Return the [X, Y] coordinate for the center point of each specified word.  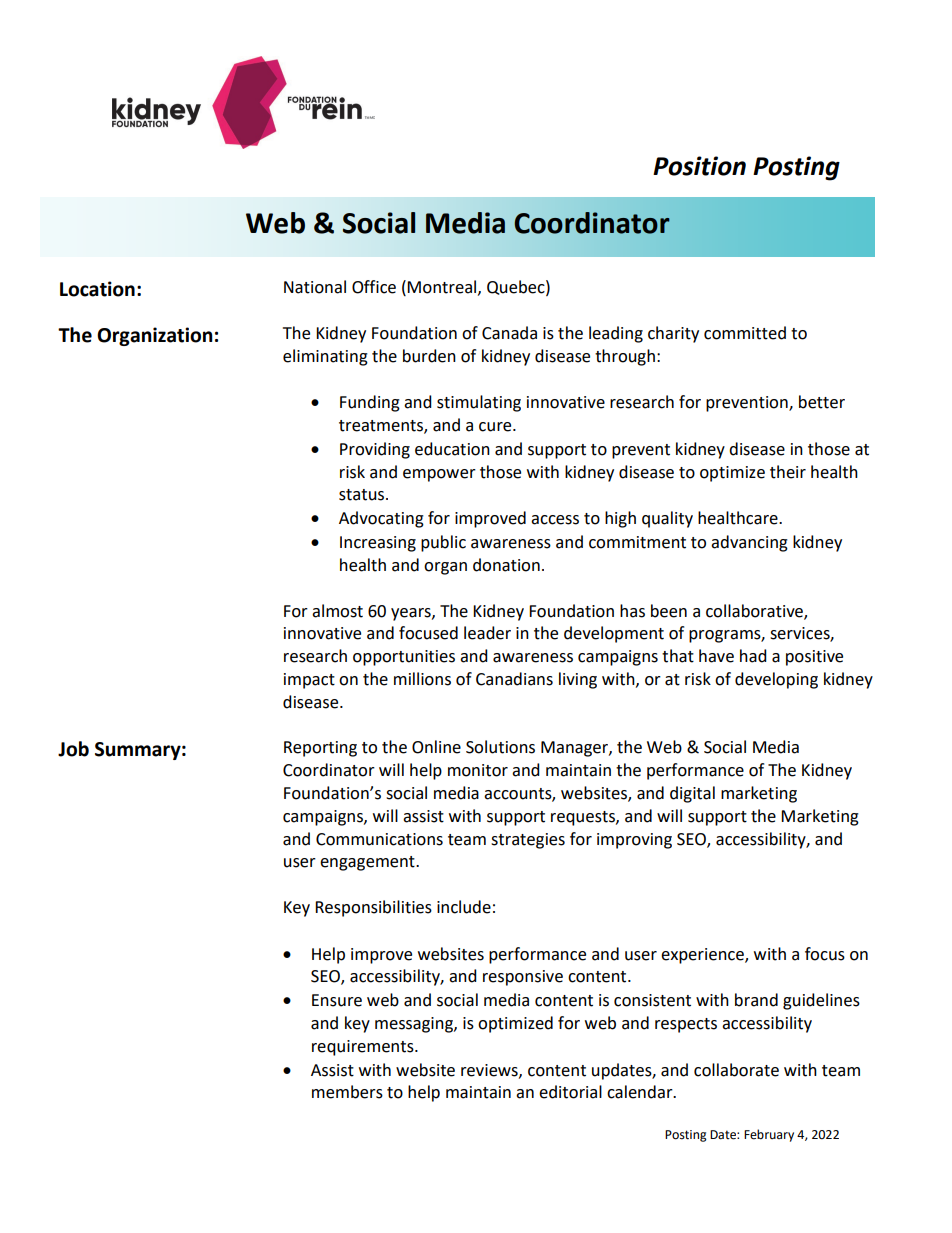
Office [374, 287]
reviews [490, 1071]
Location [97, 289]
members [347, 1092]
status [363, 495]
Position [699, 166]
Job [73, 749]
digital [692, 794]
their [788, 472]
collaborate [736, 1070]
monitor [478, 770]
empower [439, 475]
